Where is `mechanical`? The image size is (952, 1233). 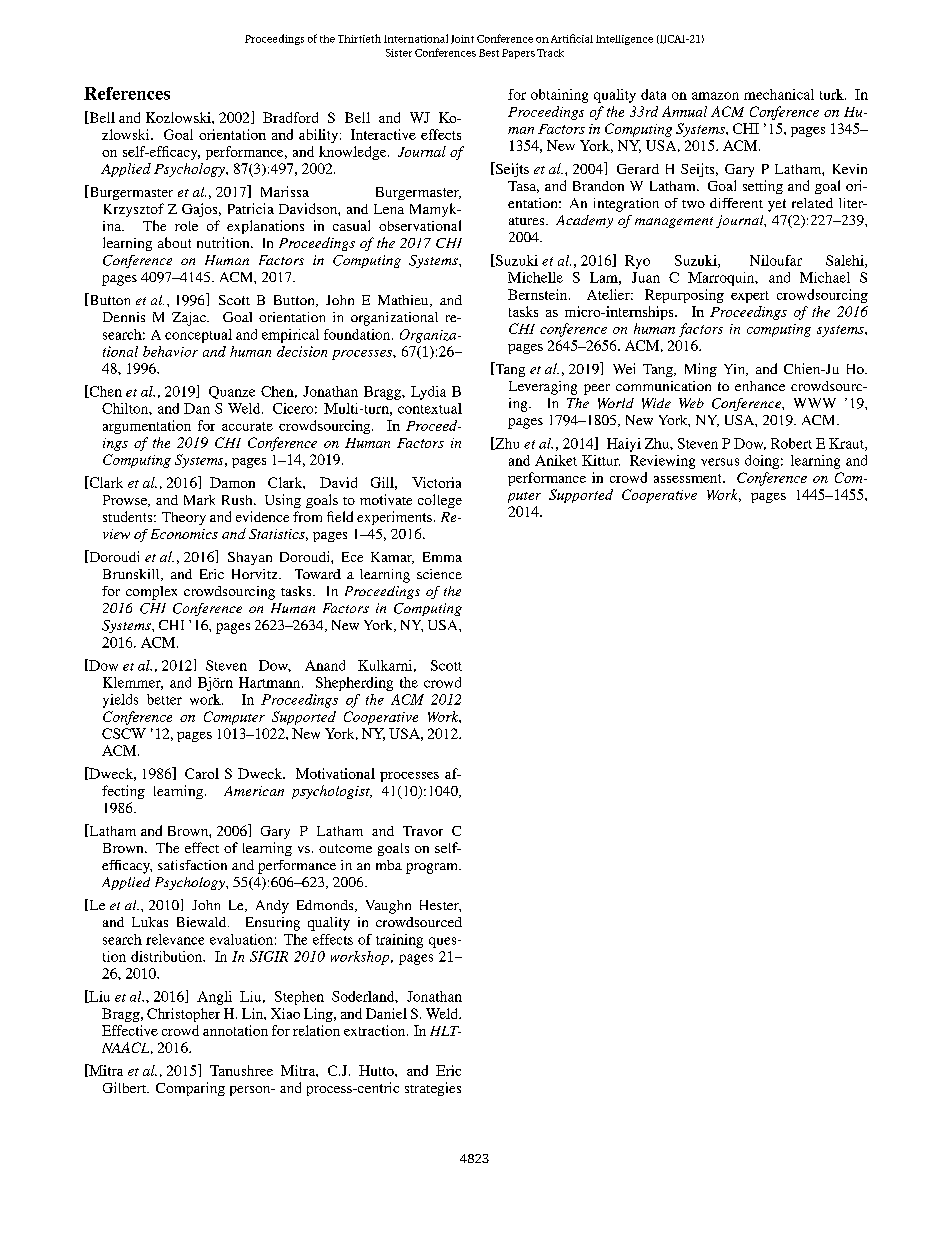 mechanical is located at coordinates (779, 94).
